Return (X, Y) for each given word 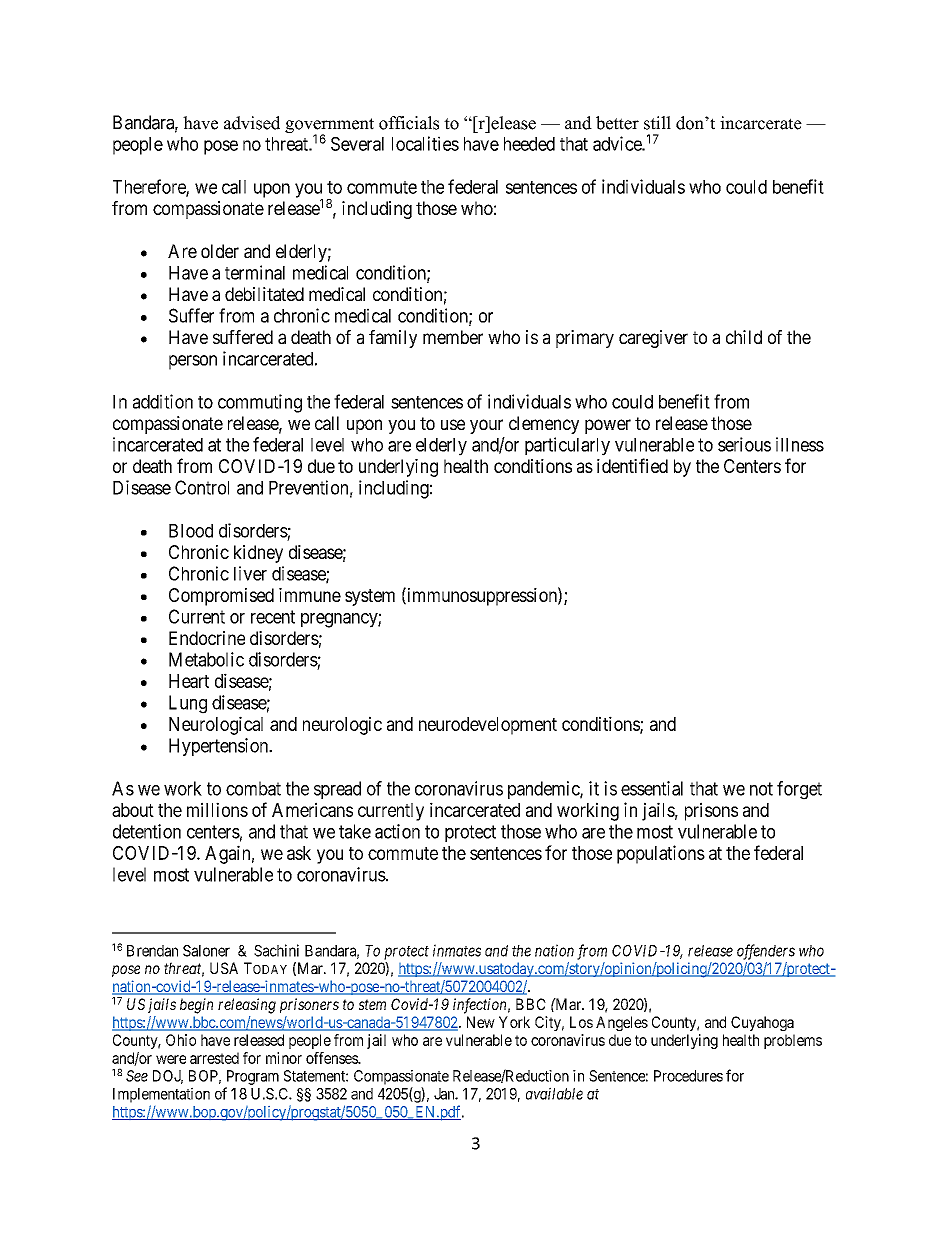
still (657, 123)
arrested (214, 1058)
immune (310, 595)
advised (252, 123)
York (514, 1022)
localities (425, 143)
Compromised (221, 597)
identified (632, 465)
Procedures (688, 1076)
